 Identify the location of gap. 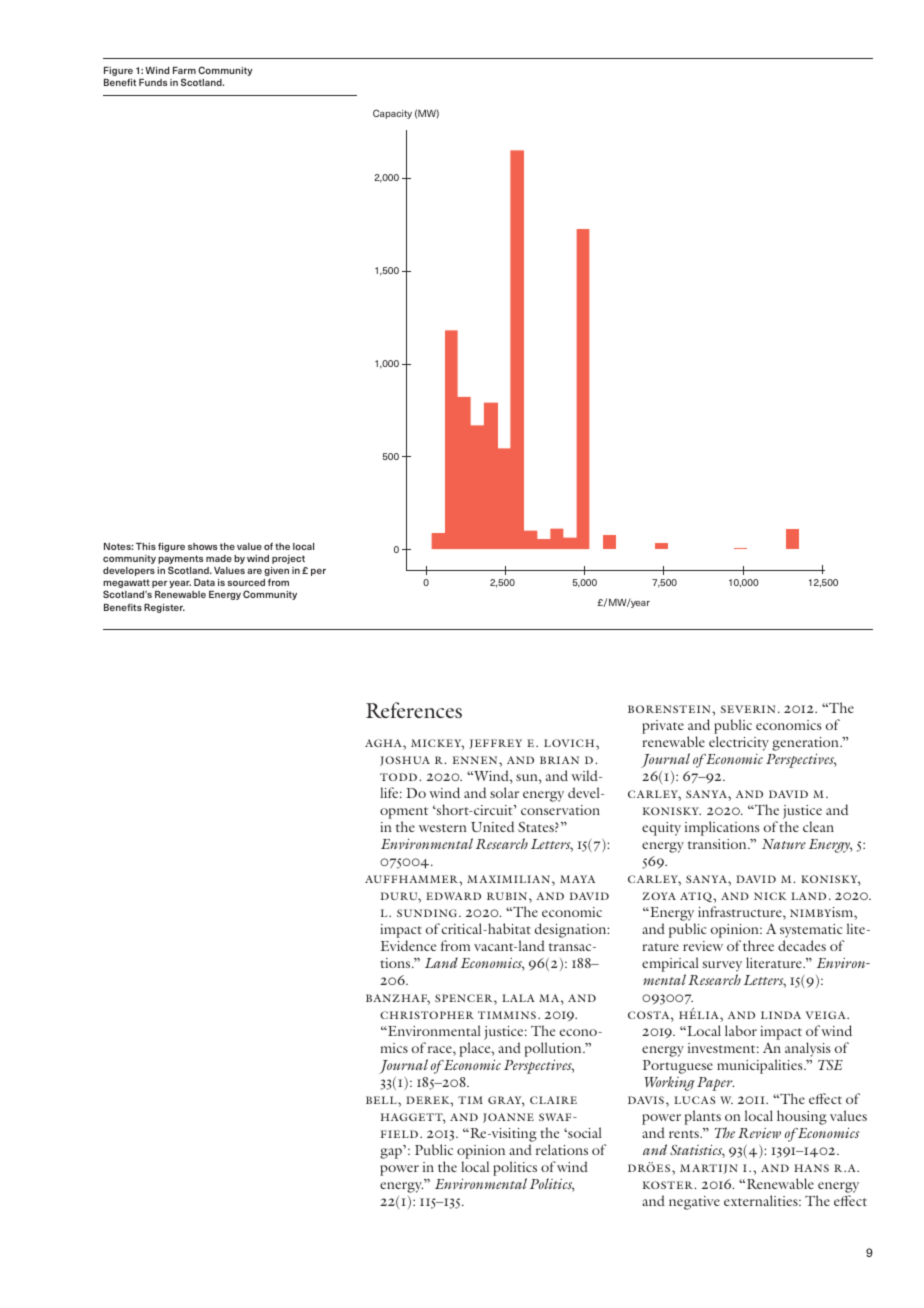
(391, 1153).
